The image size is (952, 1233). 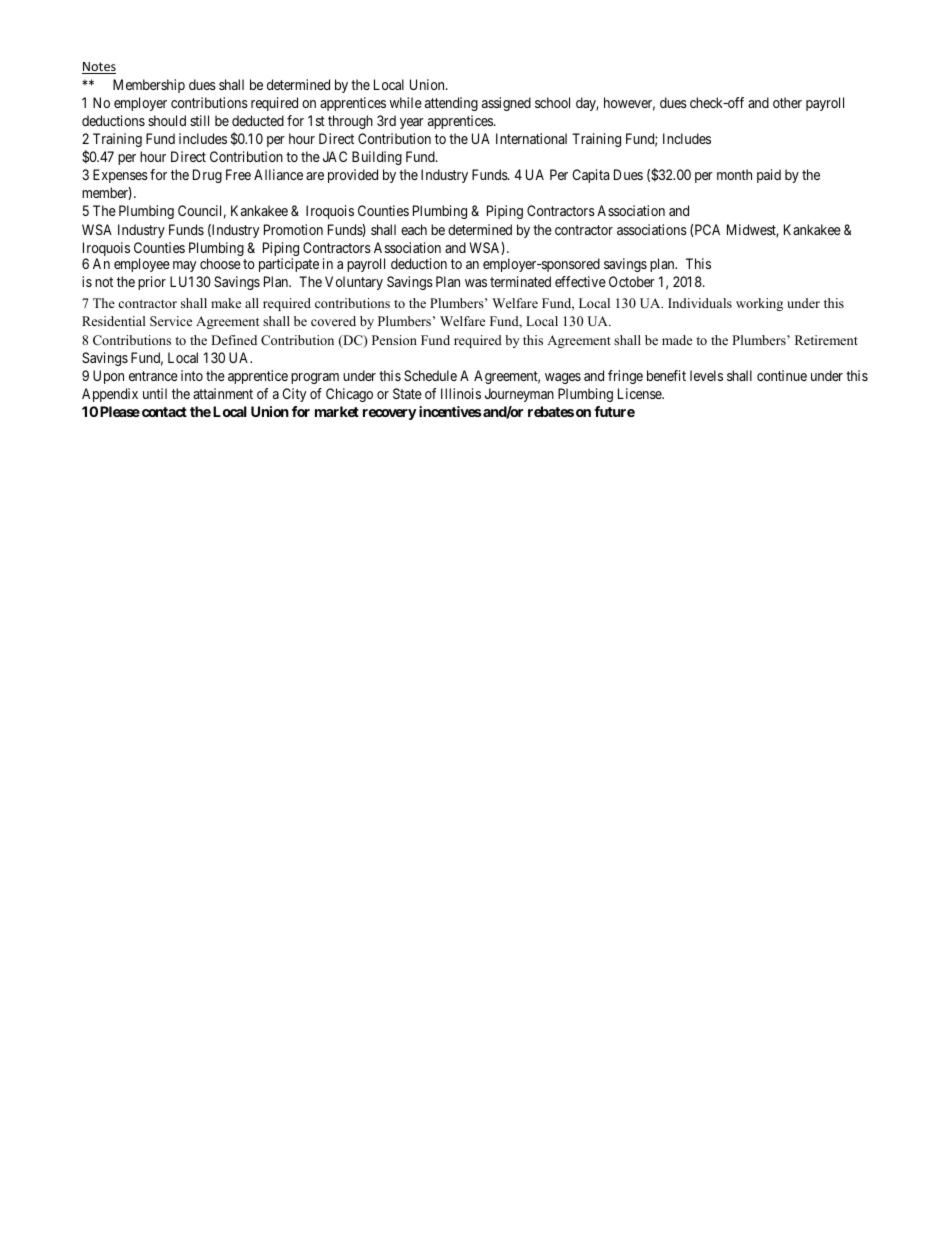 I want to click on incentives, so click(x=450, y=411).
